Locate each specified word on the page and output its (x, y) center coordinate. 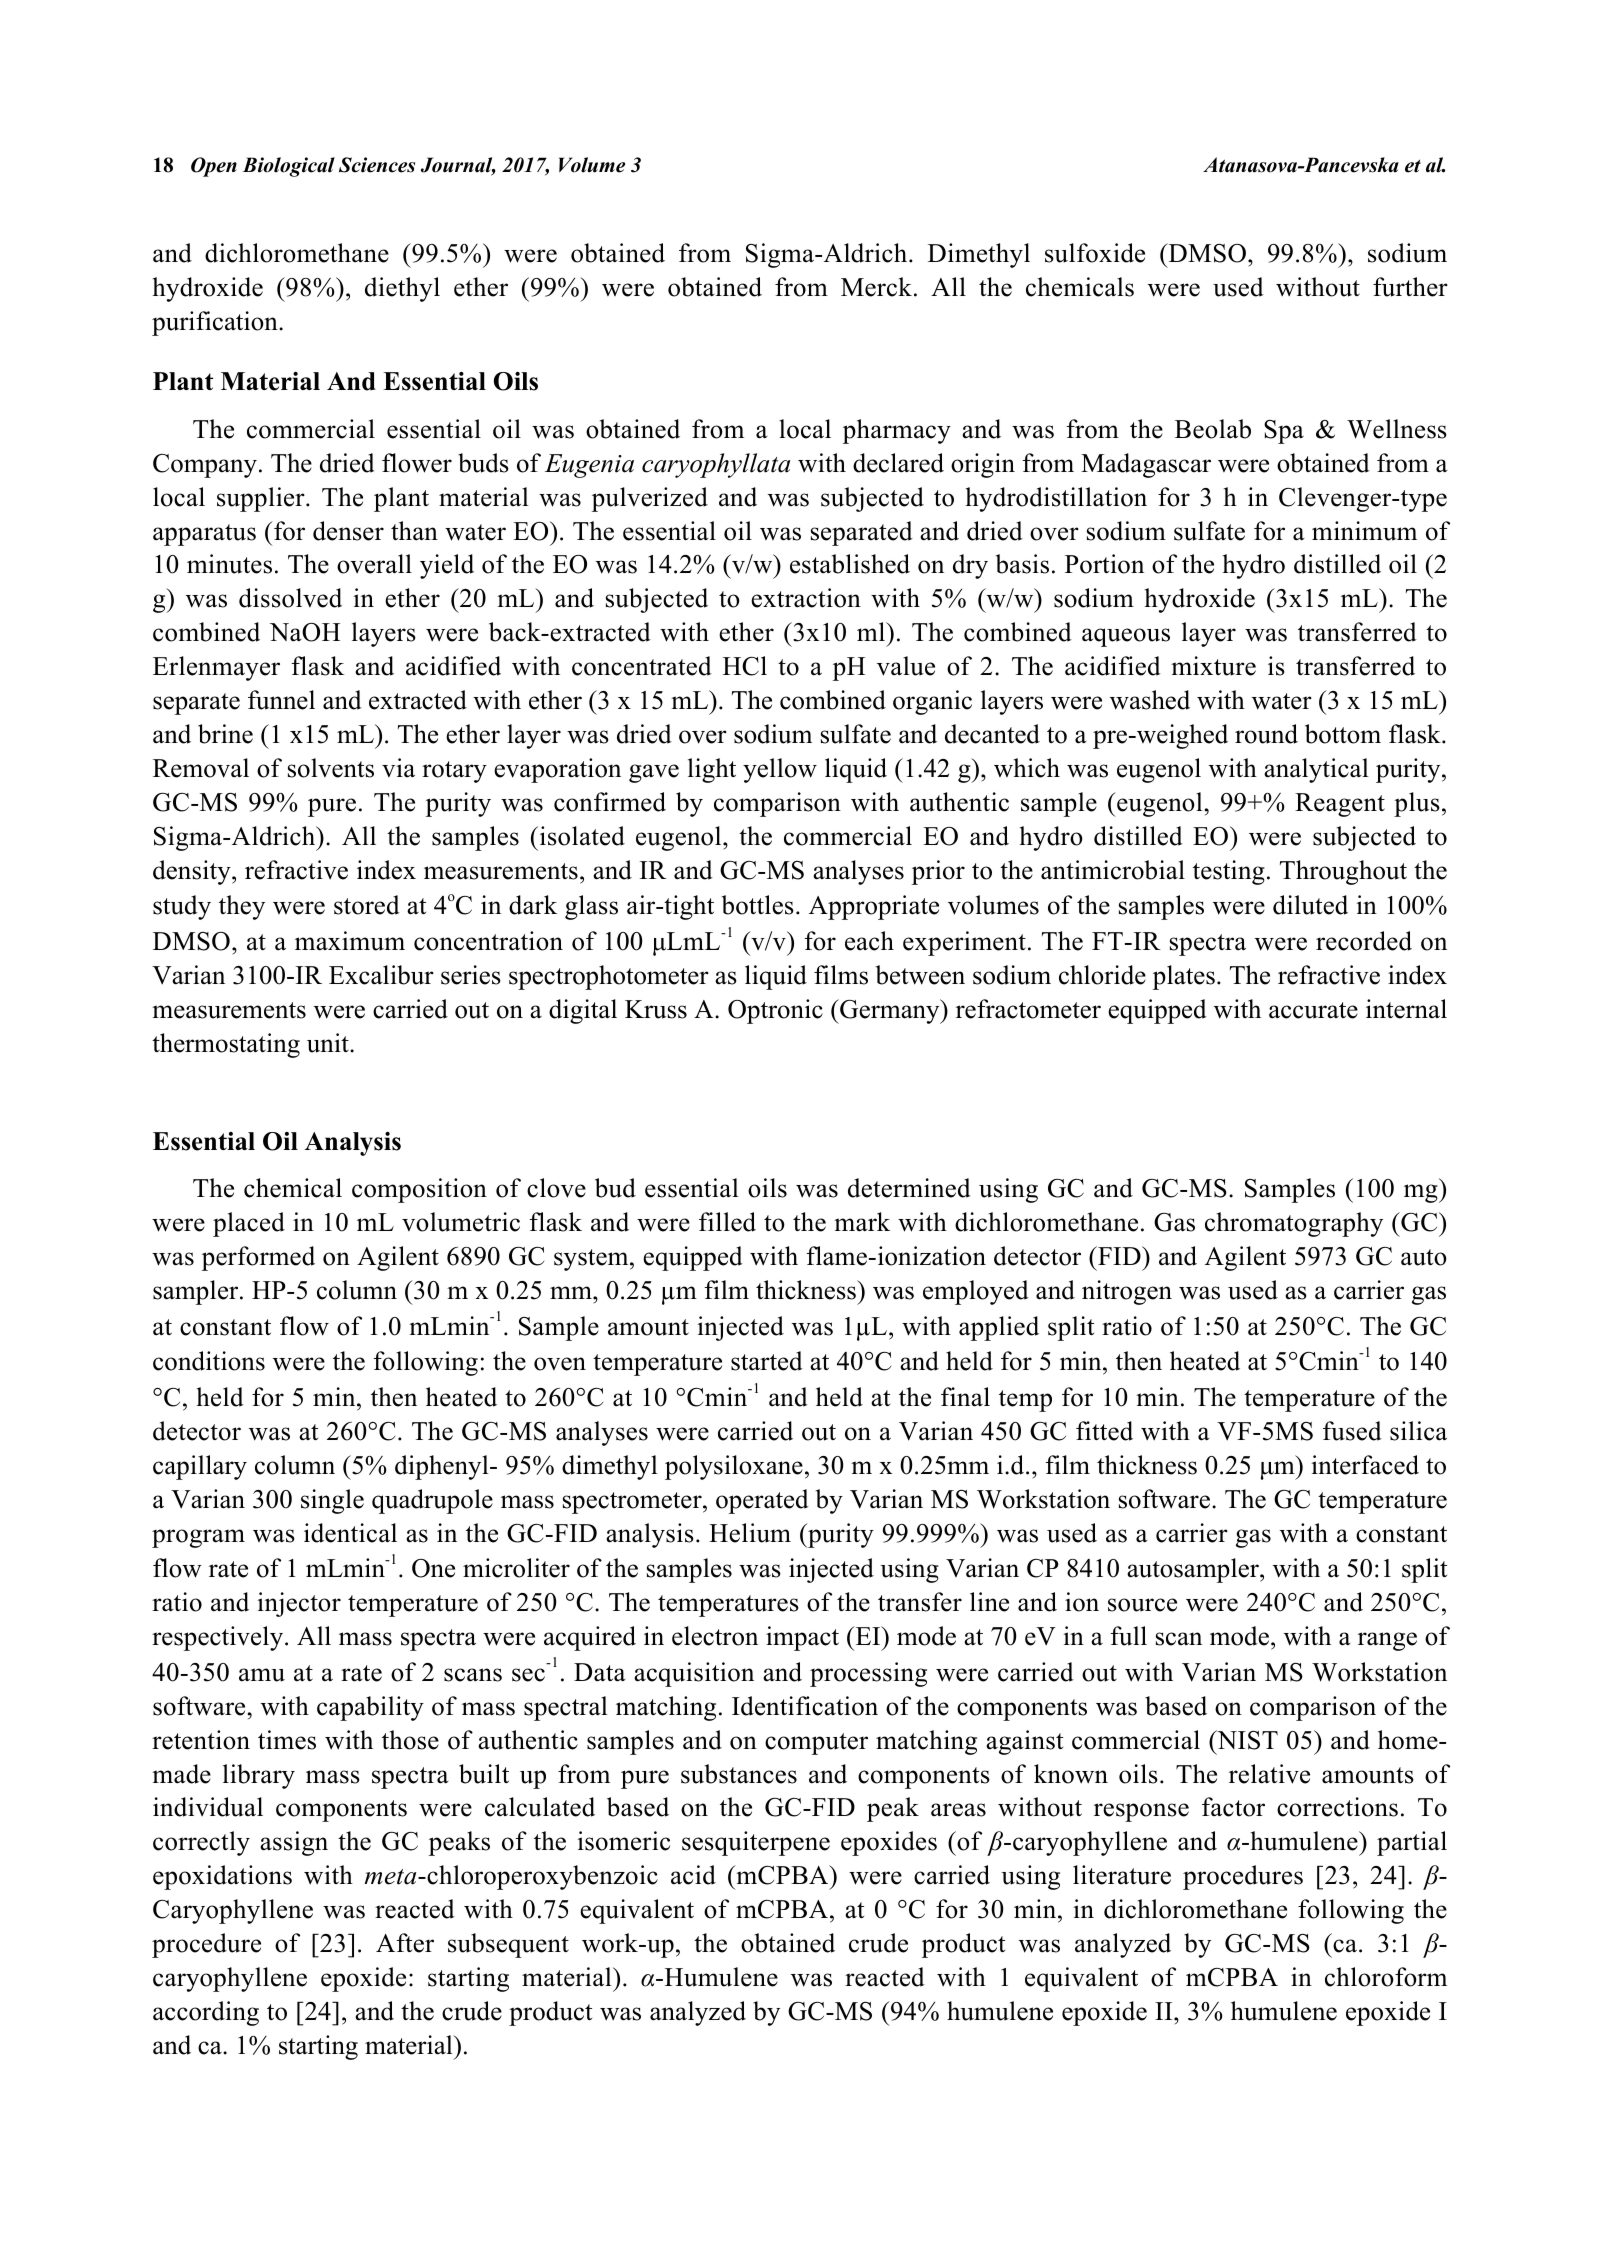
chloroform (1386, 1977)
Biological (289, 167)
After (405, 1943)
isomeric (623, 1841)
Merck (876, 287)
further (1410, 287)
